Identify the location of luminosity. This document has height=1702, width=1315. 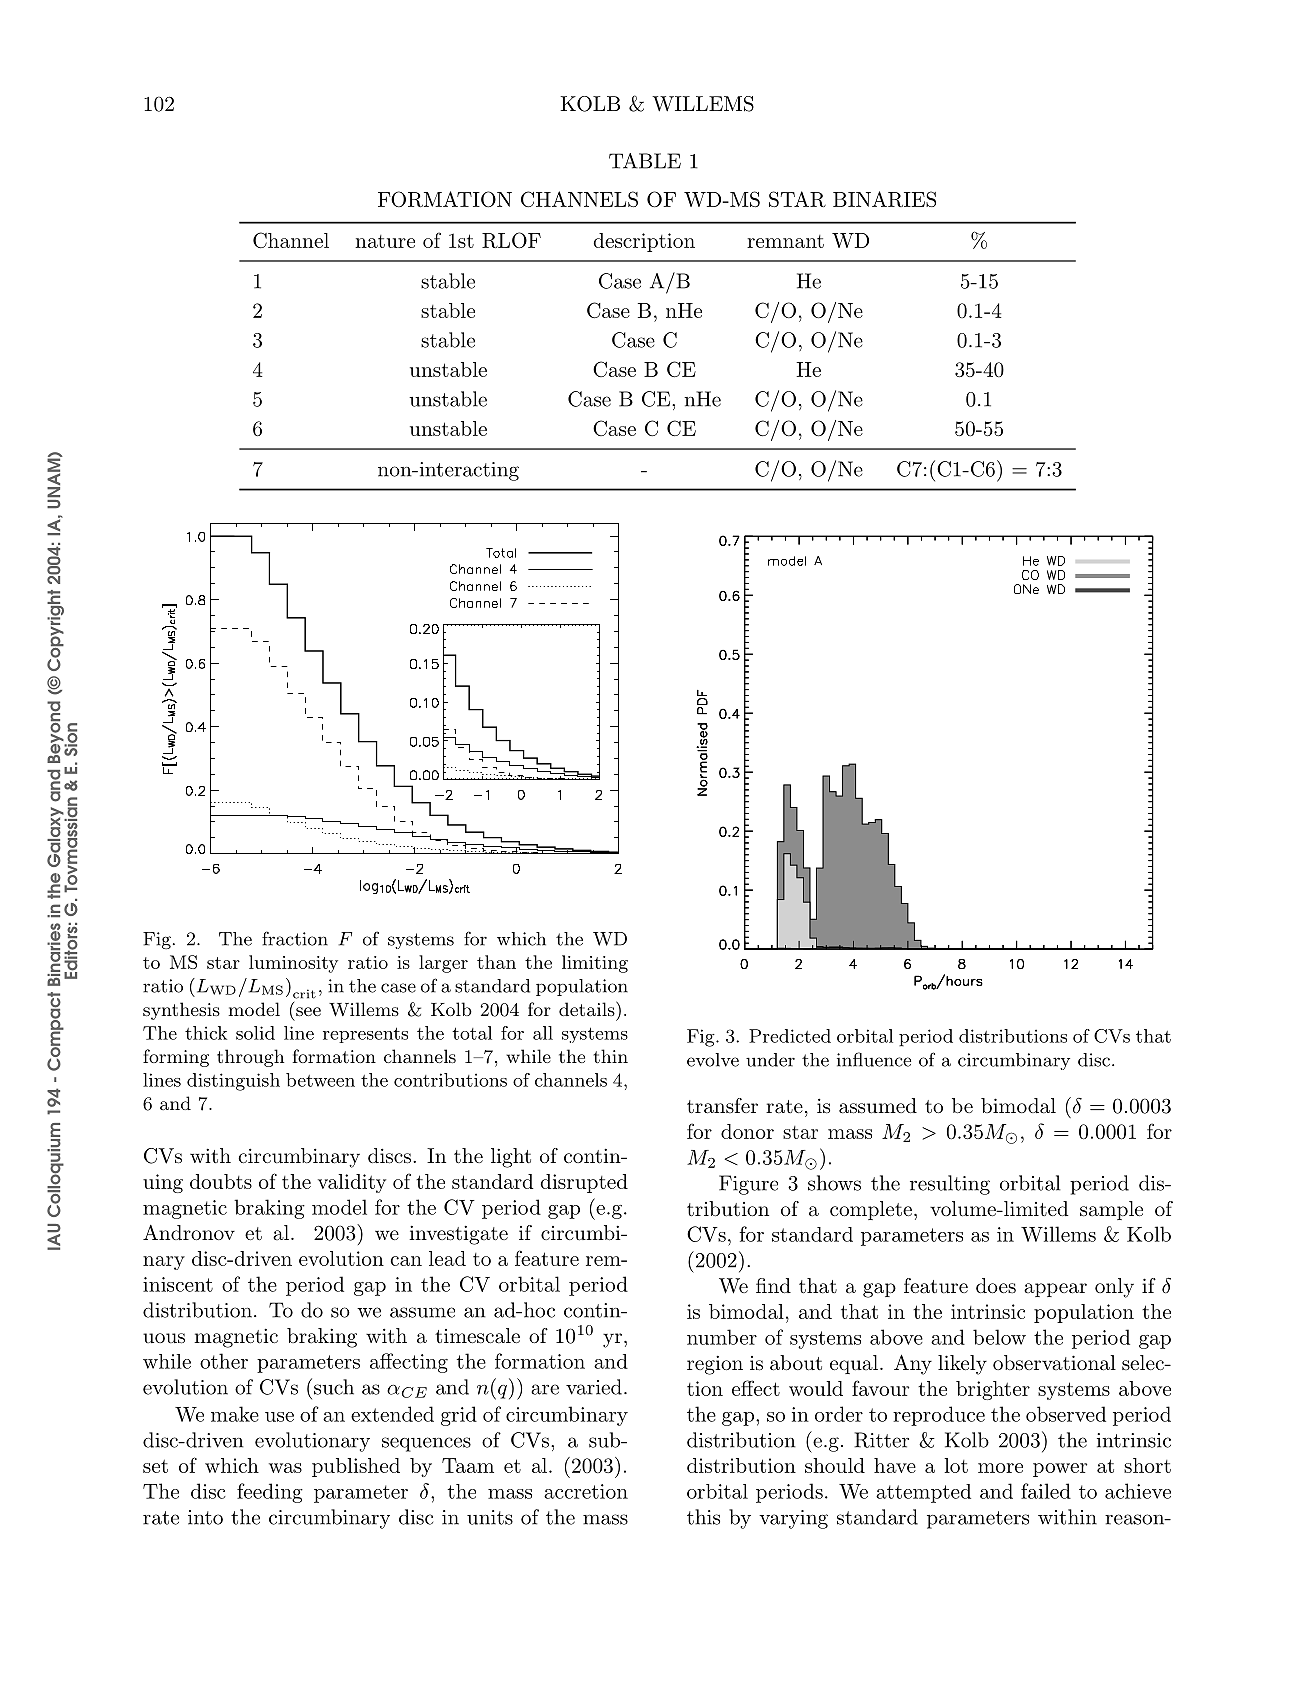
(293, 964).
